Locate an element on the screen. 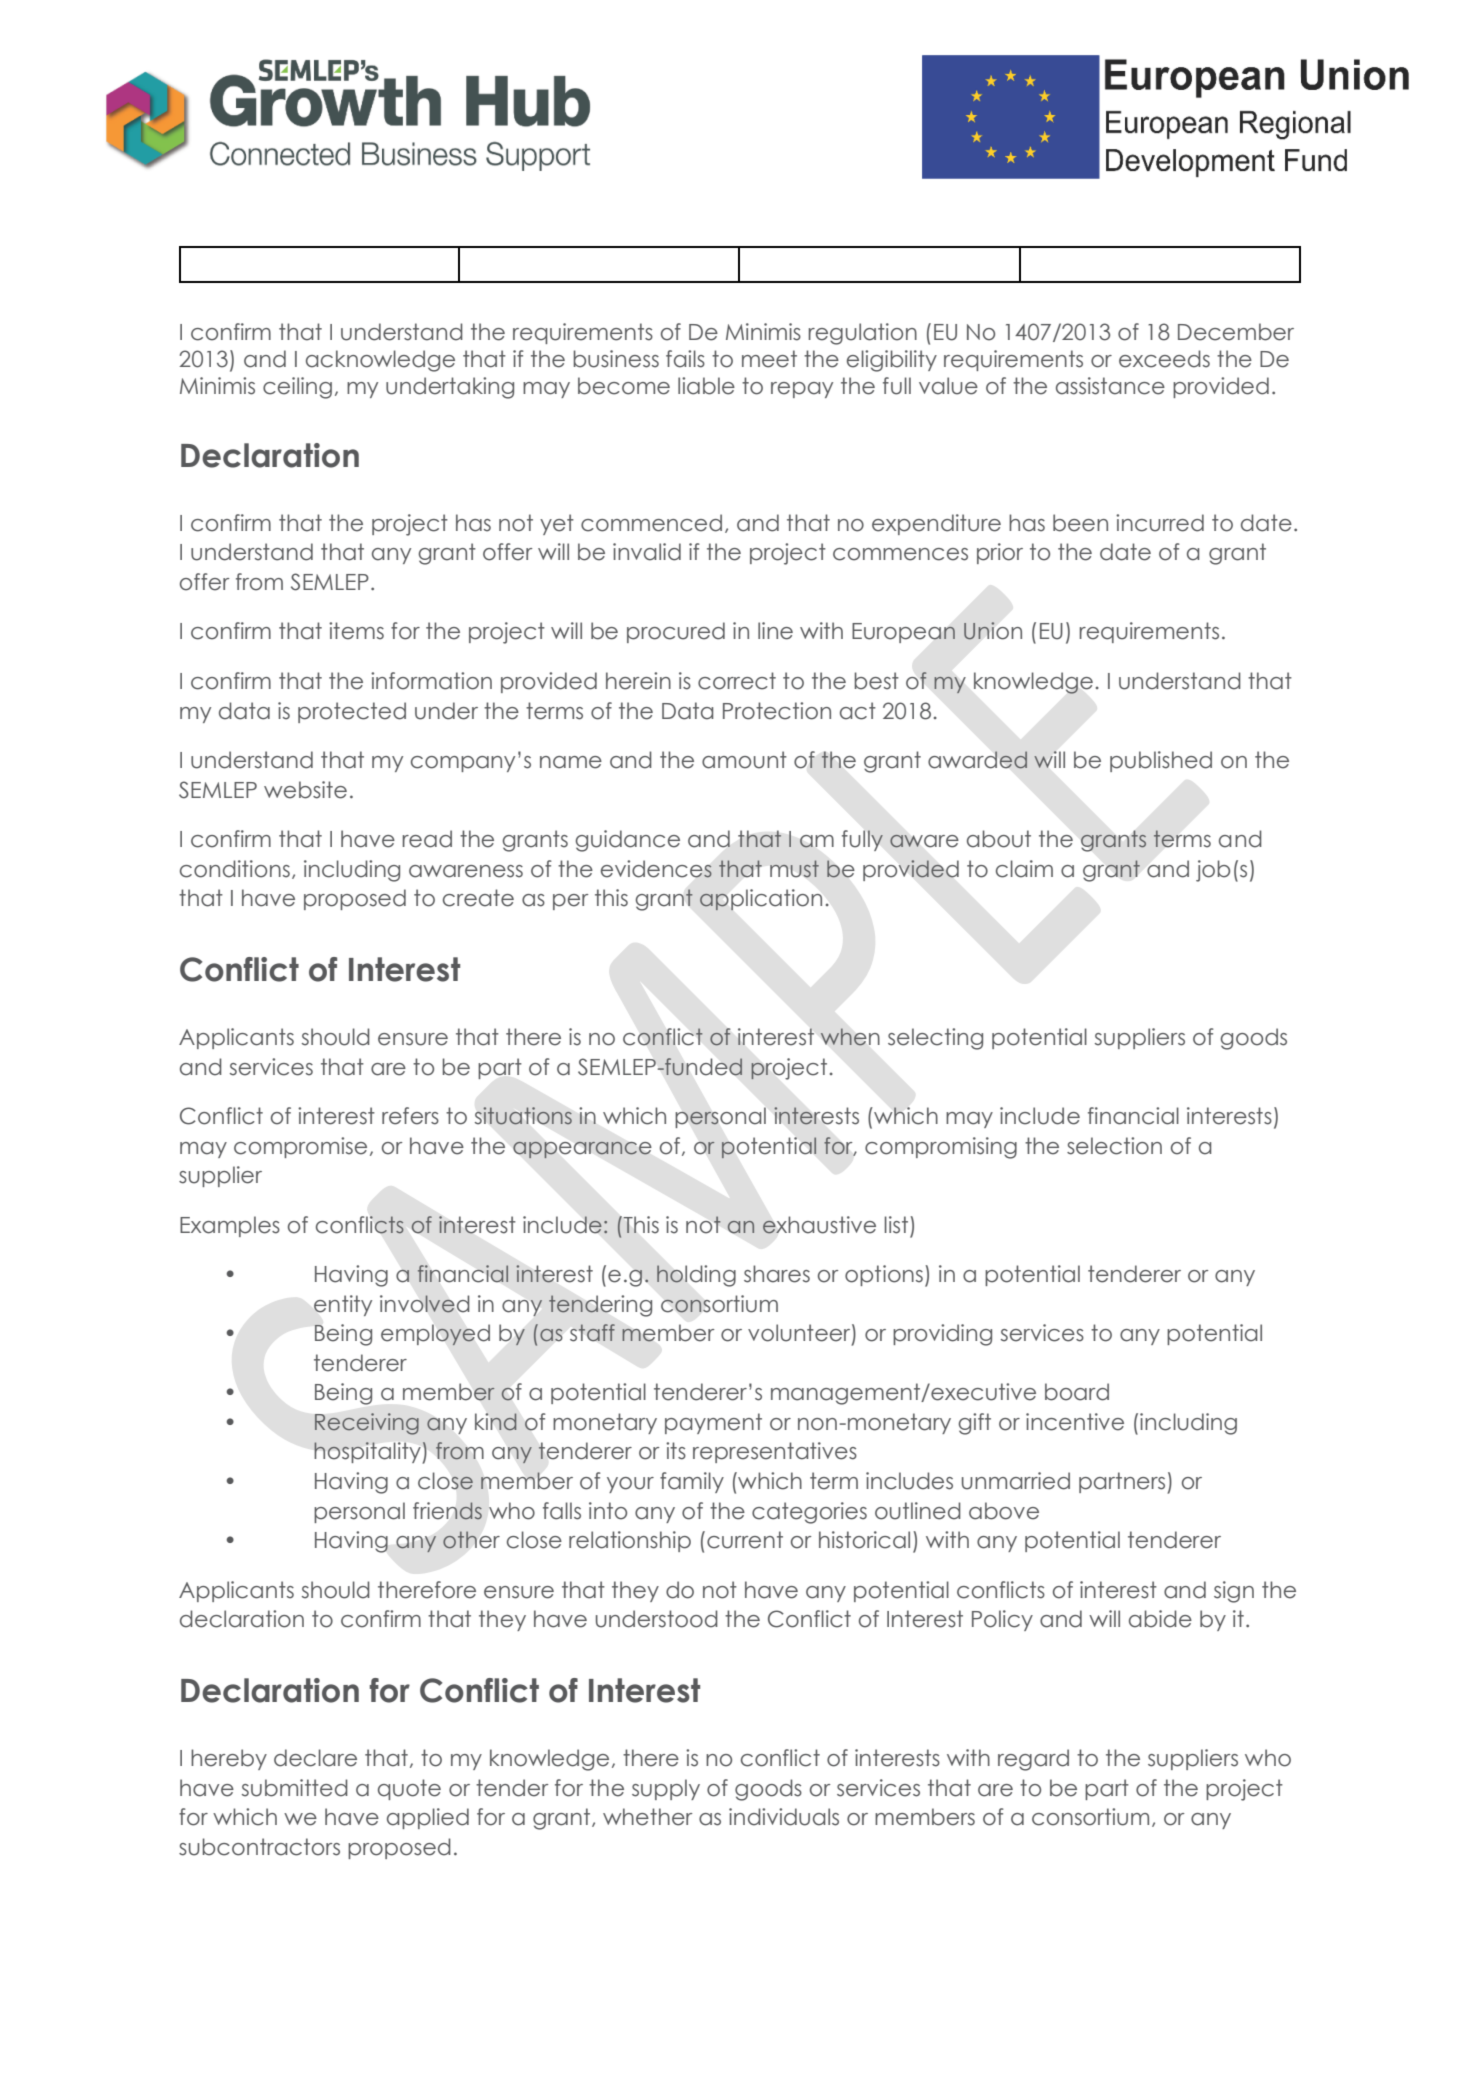 The width and height of the screenshot is (1479, 2091). ceiling is located at coordinates (297, 388).
